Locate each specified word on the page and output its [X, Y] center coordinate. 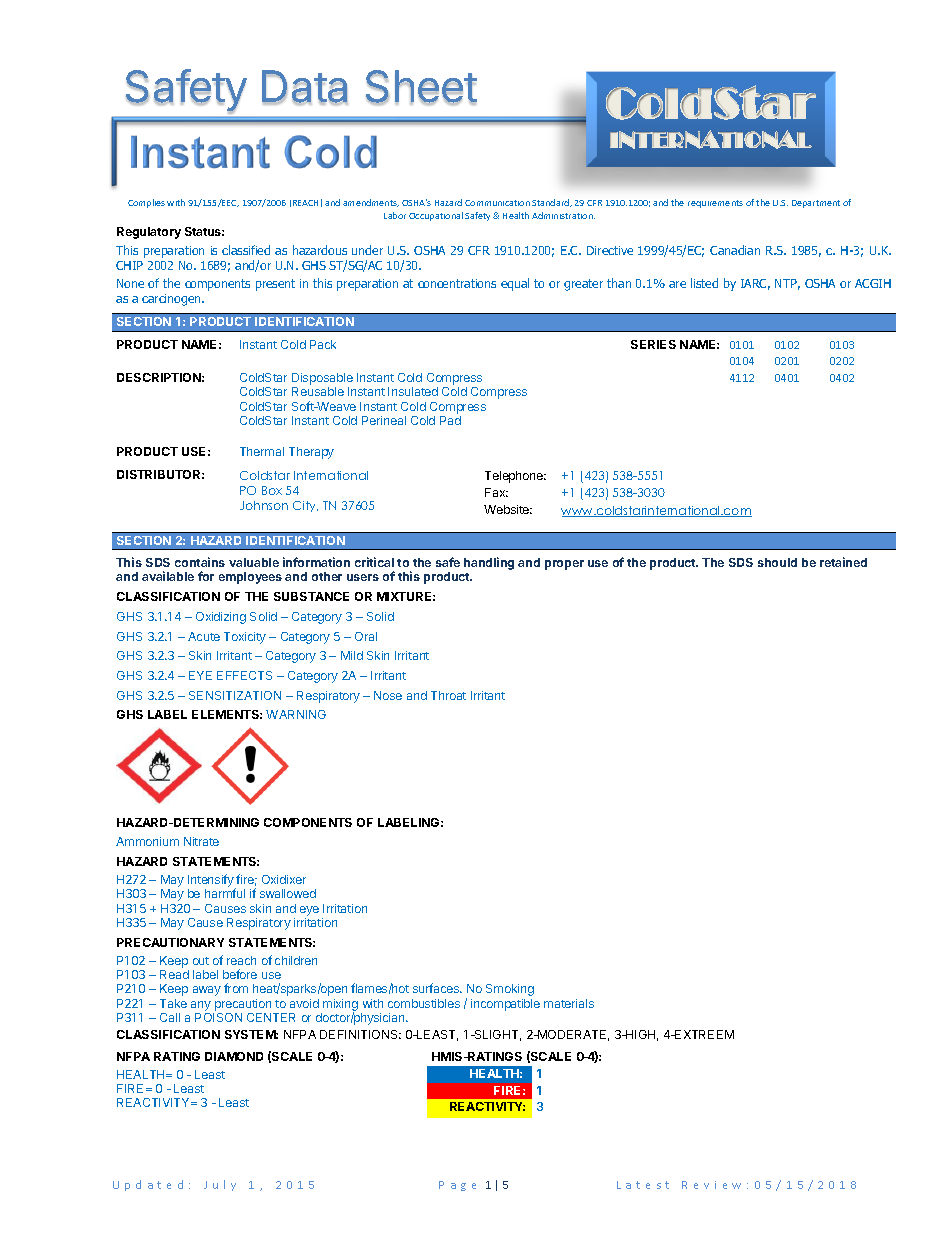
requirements [715, 204]
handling [489, 563]
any [201, 1006]
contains [200, 562]
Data [305, 87]
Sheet [421, 87]
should [777, 562]
